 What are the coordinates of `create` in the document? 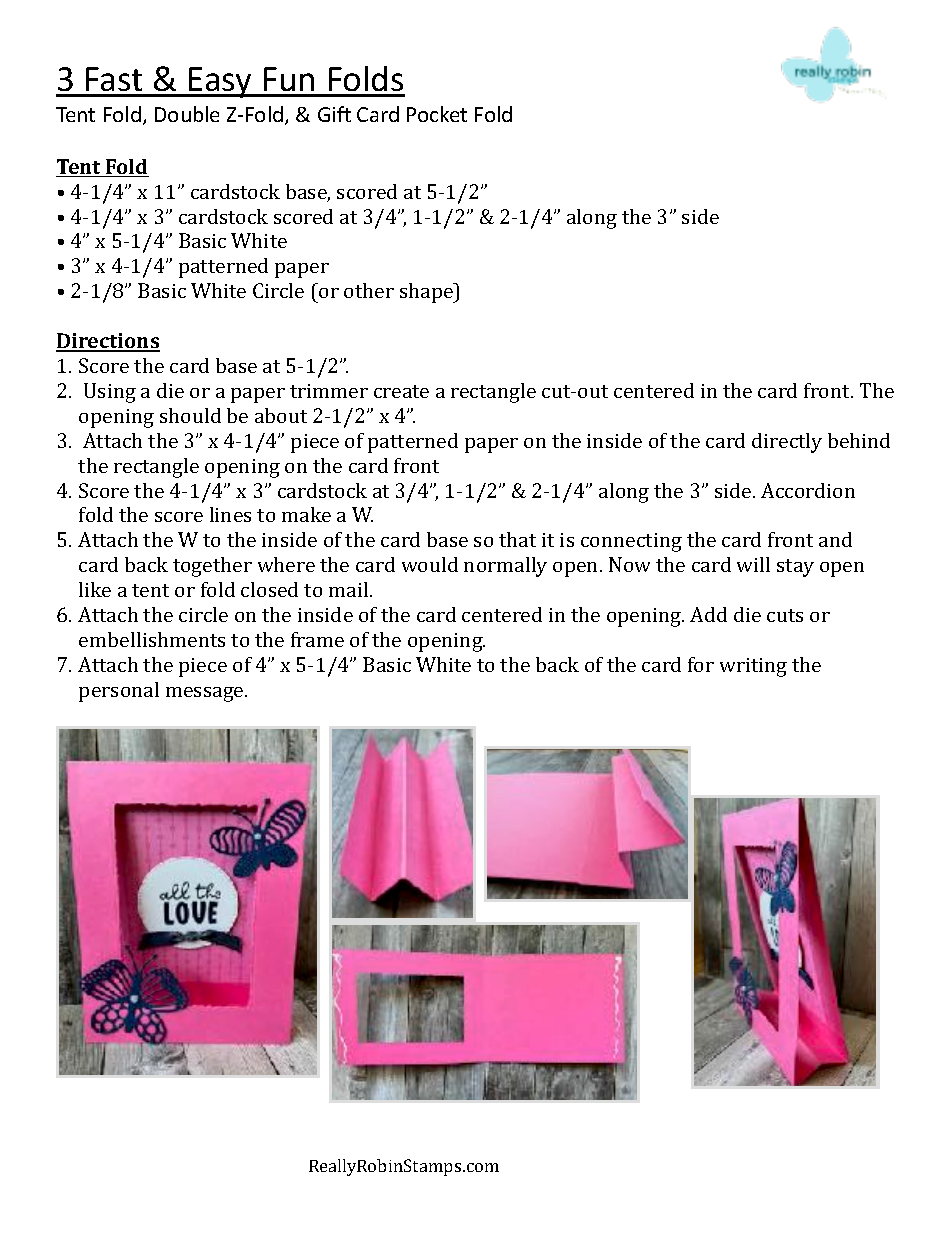 It's located at (401, 391).
